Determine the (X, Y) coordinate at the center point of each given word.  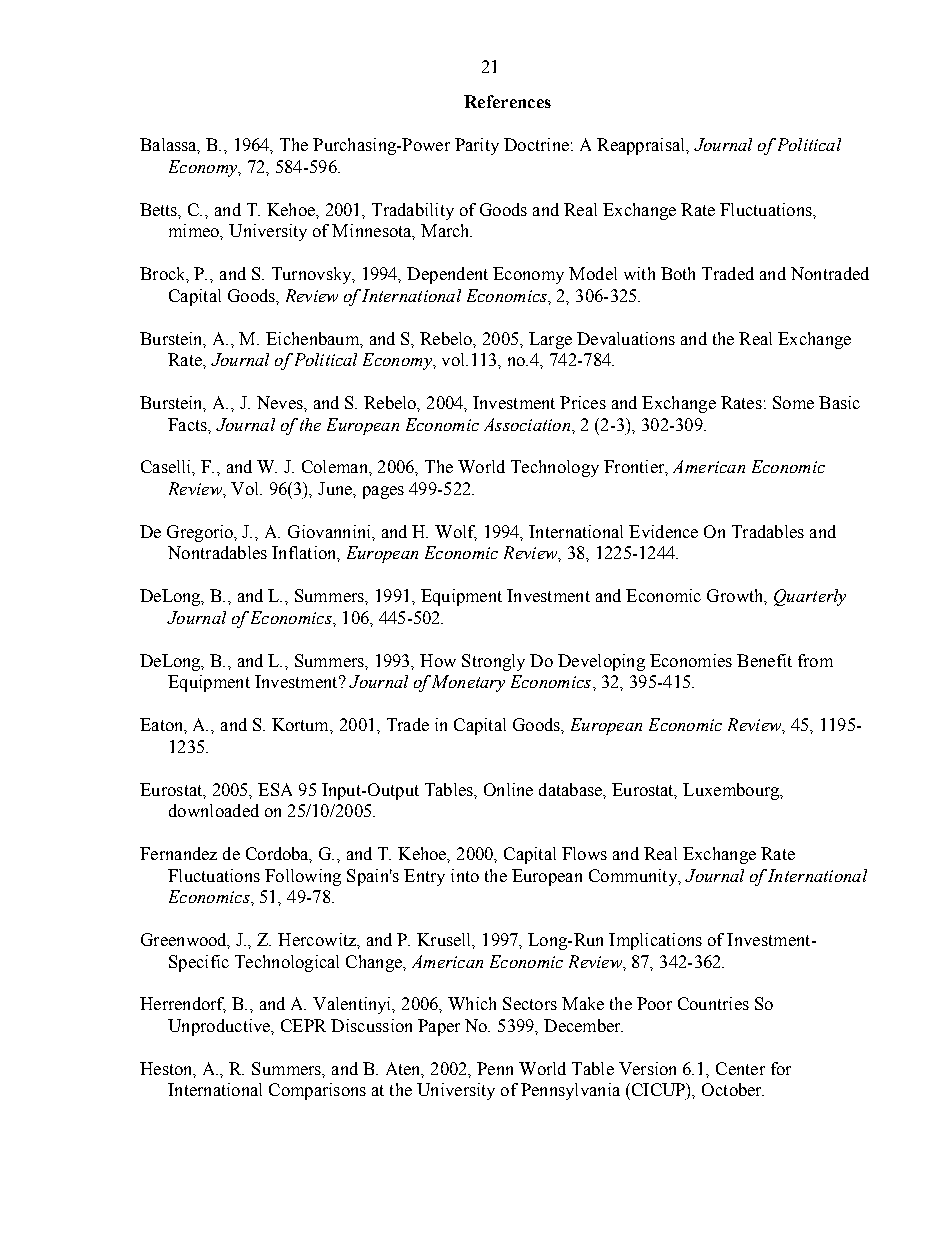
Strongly (493, 662)
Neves (281, 402)
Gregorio (201, 533)
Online (508, 789)
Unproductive (220, 1027)
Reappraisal (642, 146)
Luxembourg (732, 791)
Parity (477, 146)
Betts (160, 210)
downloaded (214, 810)
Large (550, 340)
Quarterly (810, 597)
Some (793, 402)
